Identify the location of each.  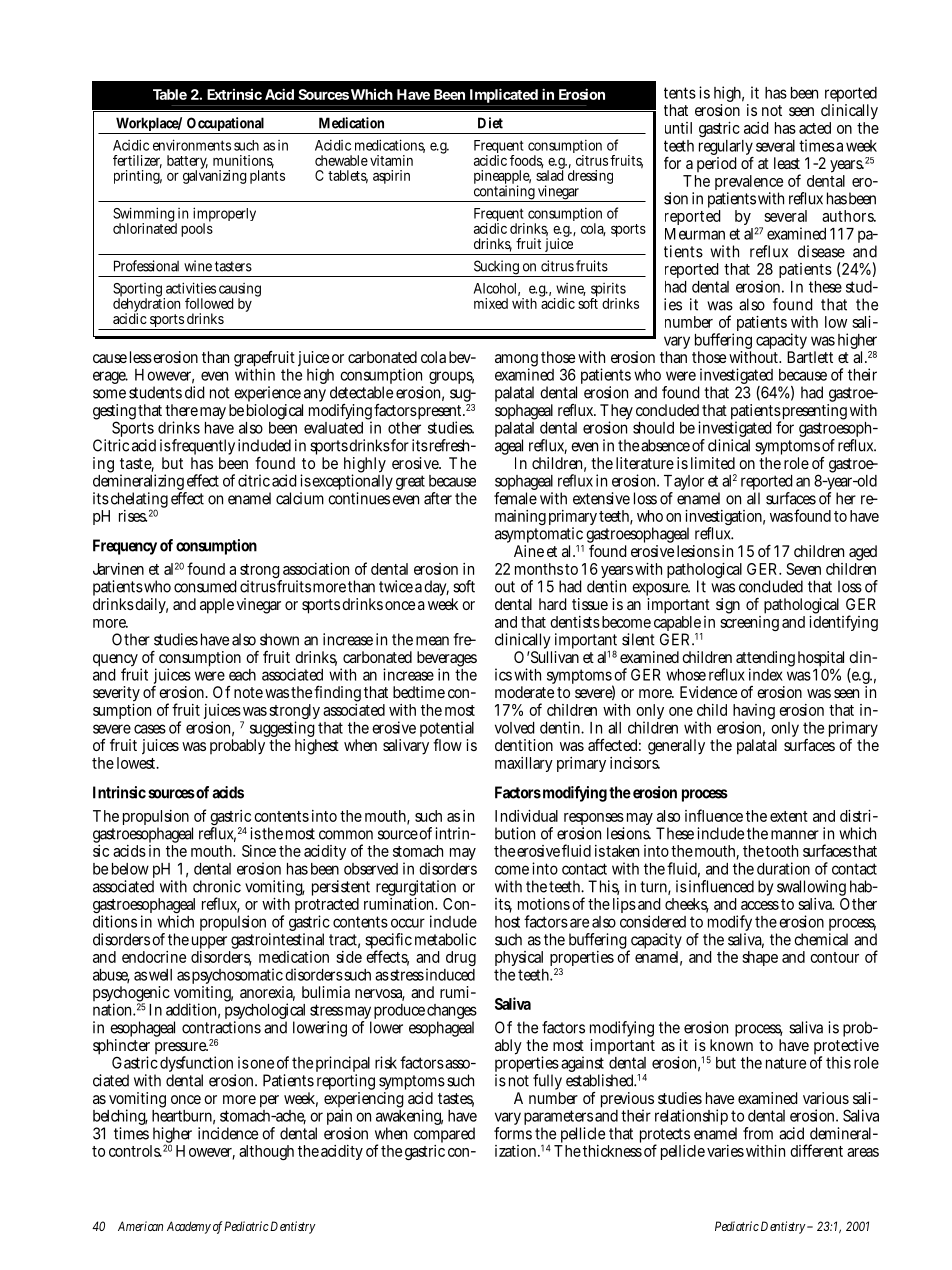
(242, 675).
